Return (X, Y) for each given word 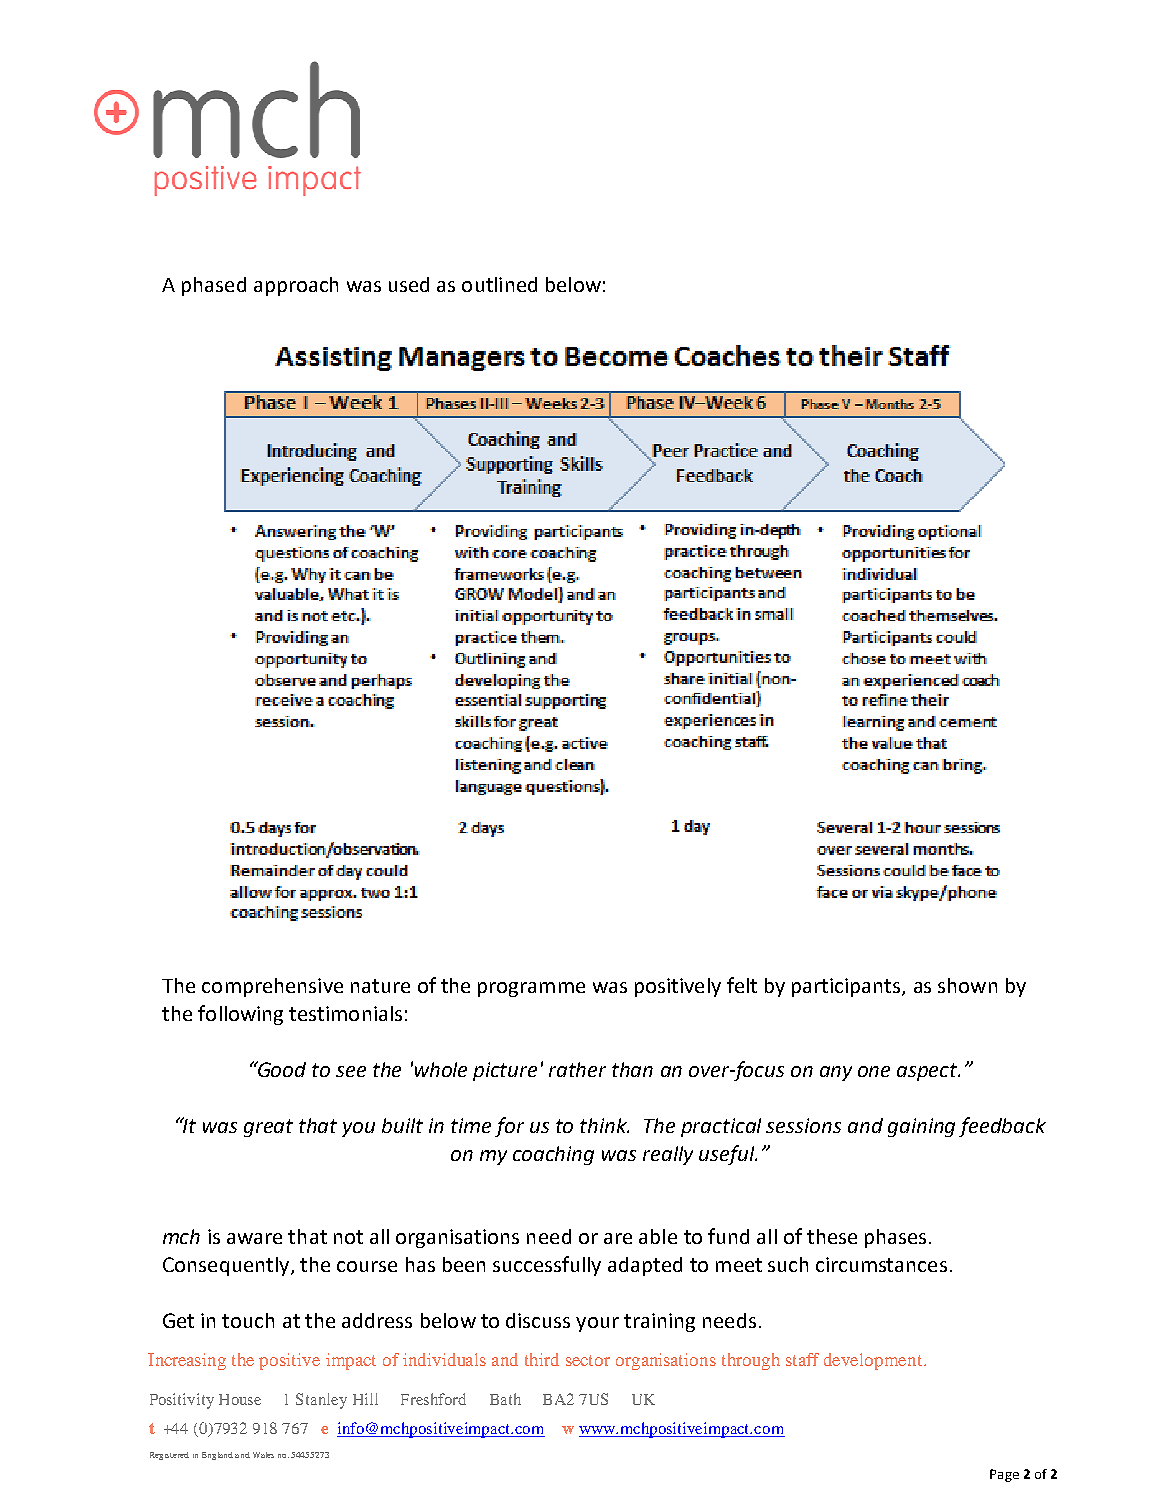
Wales (263, 1455)
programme (531, 989)
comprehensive (272, 987)
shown (967, 985)
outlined (499, 284)
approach (296, 286)
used (409, 284)
